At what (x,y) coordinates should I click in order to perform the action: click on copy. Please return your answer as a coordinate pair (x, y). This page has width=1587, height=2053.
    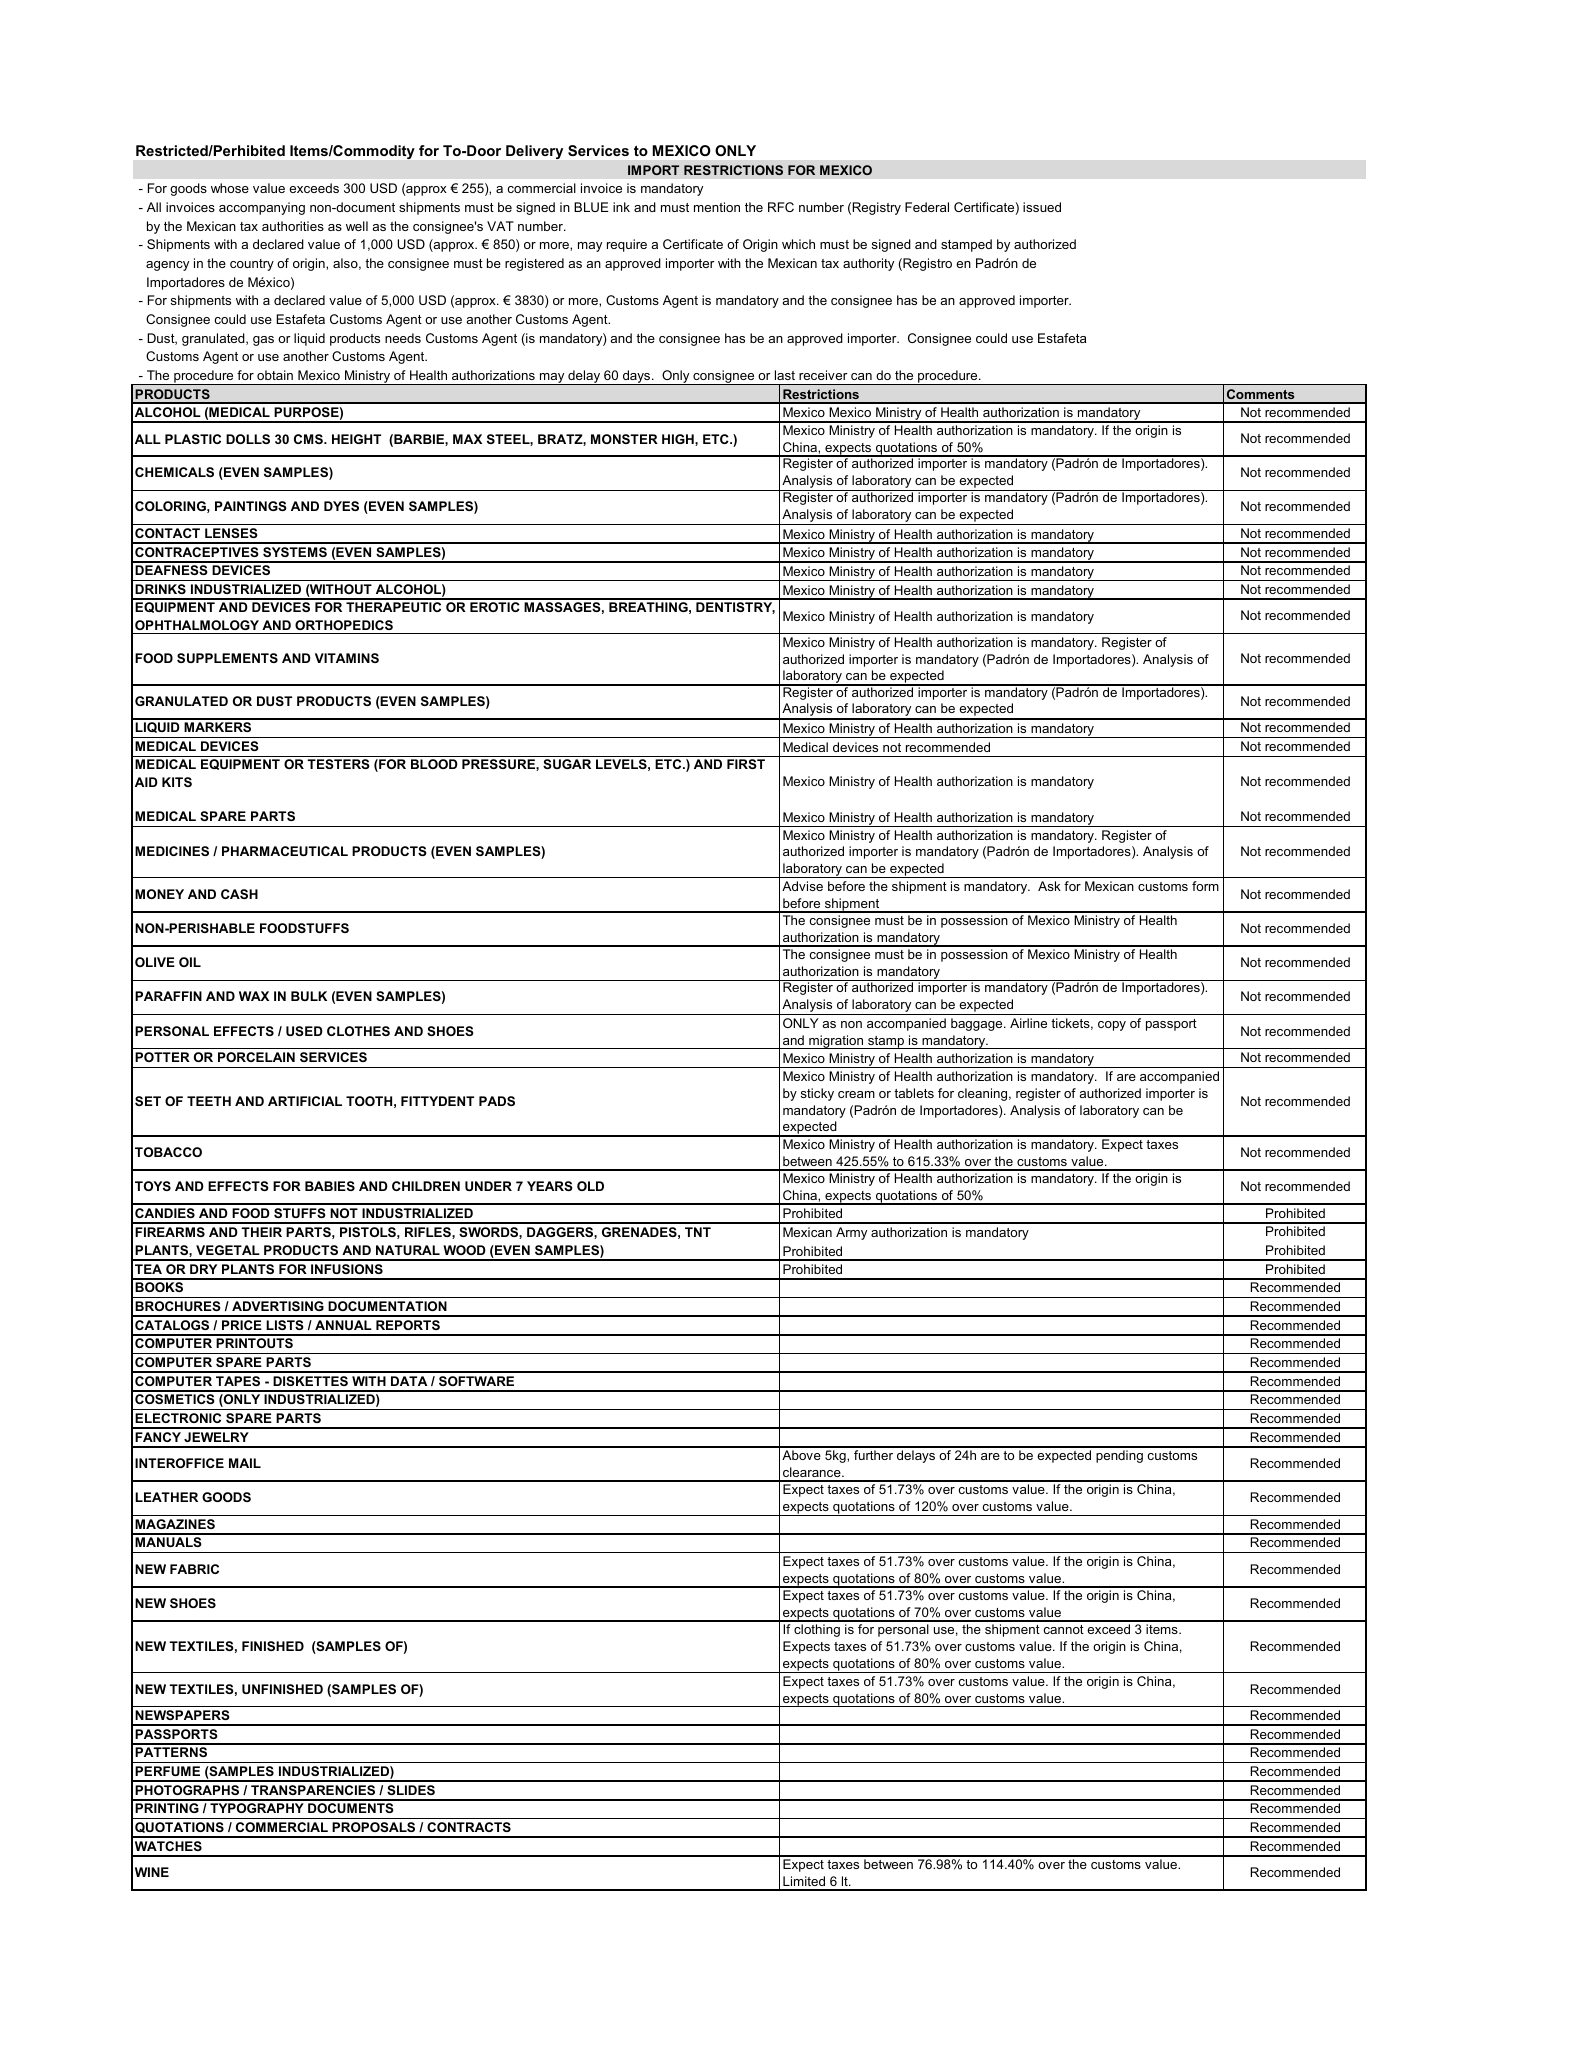
    Looking at the image, I should click on (1112, 1026).
